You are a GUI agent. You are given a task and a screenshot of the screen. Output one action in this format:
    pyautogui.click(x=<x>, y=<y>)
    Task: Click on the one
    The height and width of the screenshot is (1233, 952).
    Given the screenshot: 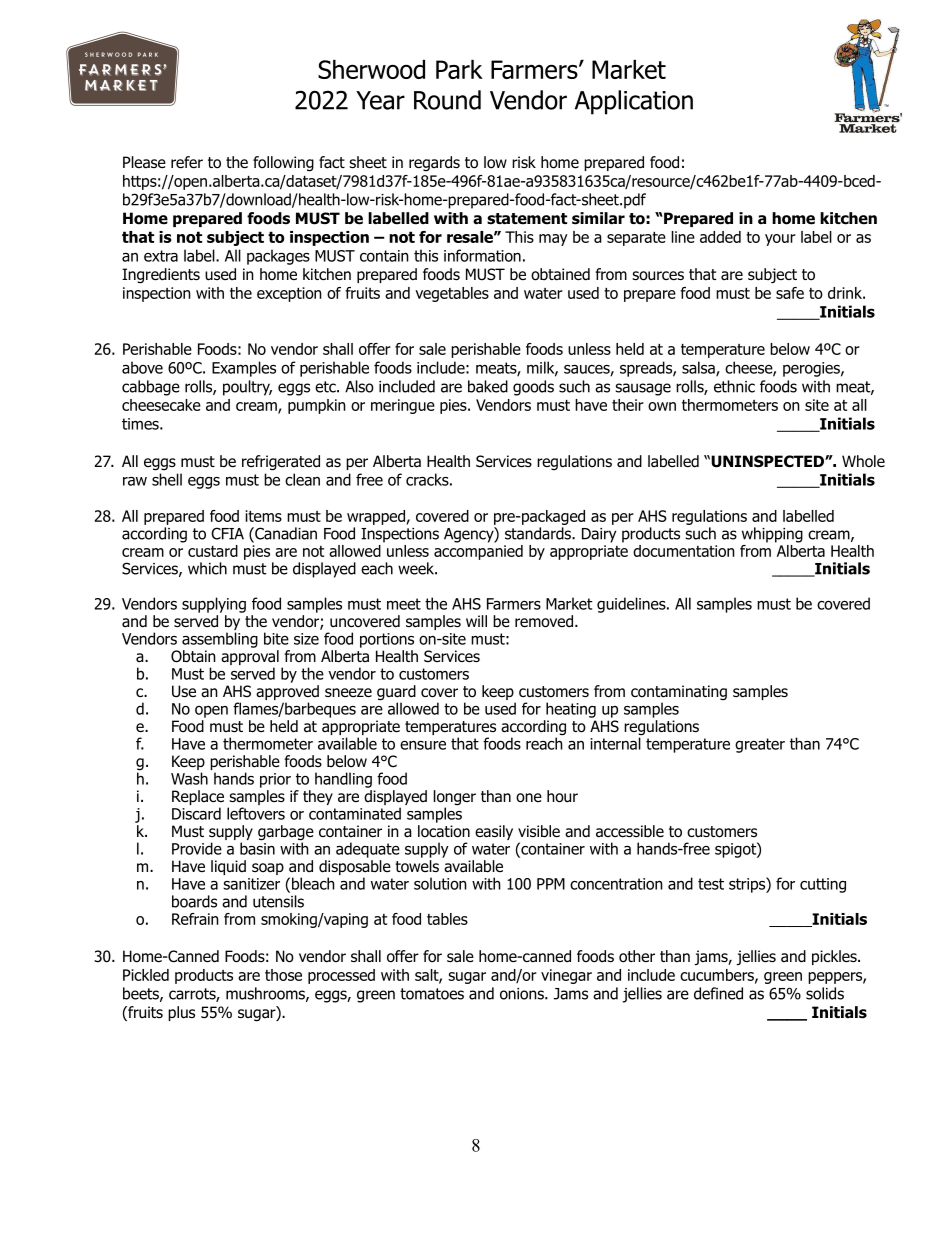 What is the action you would take?
    pyautogui.click(x=529, y=798)
